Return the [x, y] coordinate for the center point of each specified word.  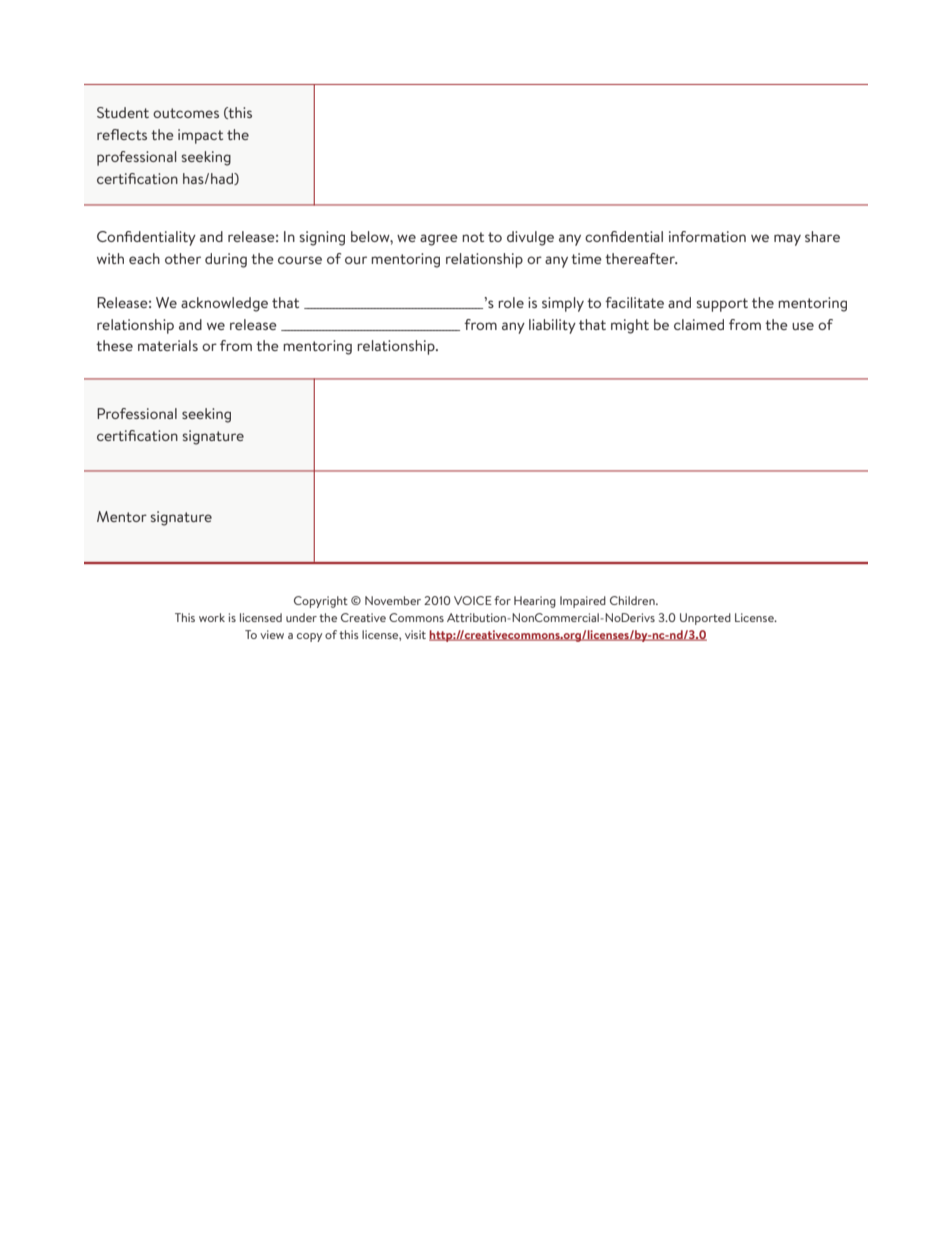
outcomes [186, 113]
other [183, 258]
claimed [699, 324]
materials [168, 345]
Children [633, 600]
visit [415, 634]
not [473, 237]
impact [200, 136]
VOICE [473, 600]
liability [552, 326]
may [787, 240]
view [272, 634]
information [707, 236]
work [212, 617]
